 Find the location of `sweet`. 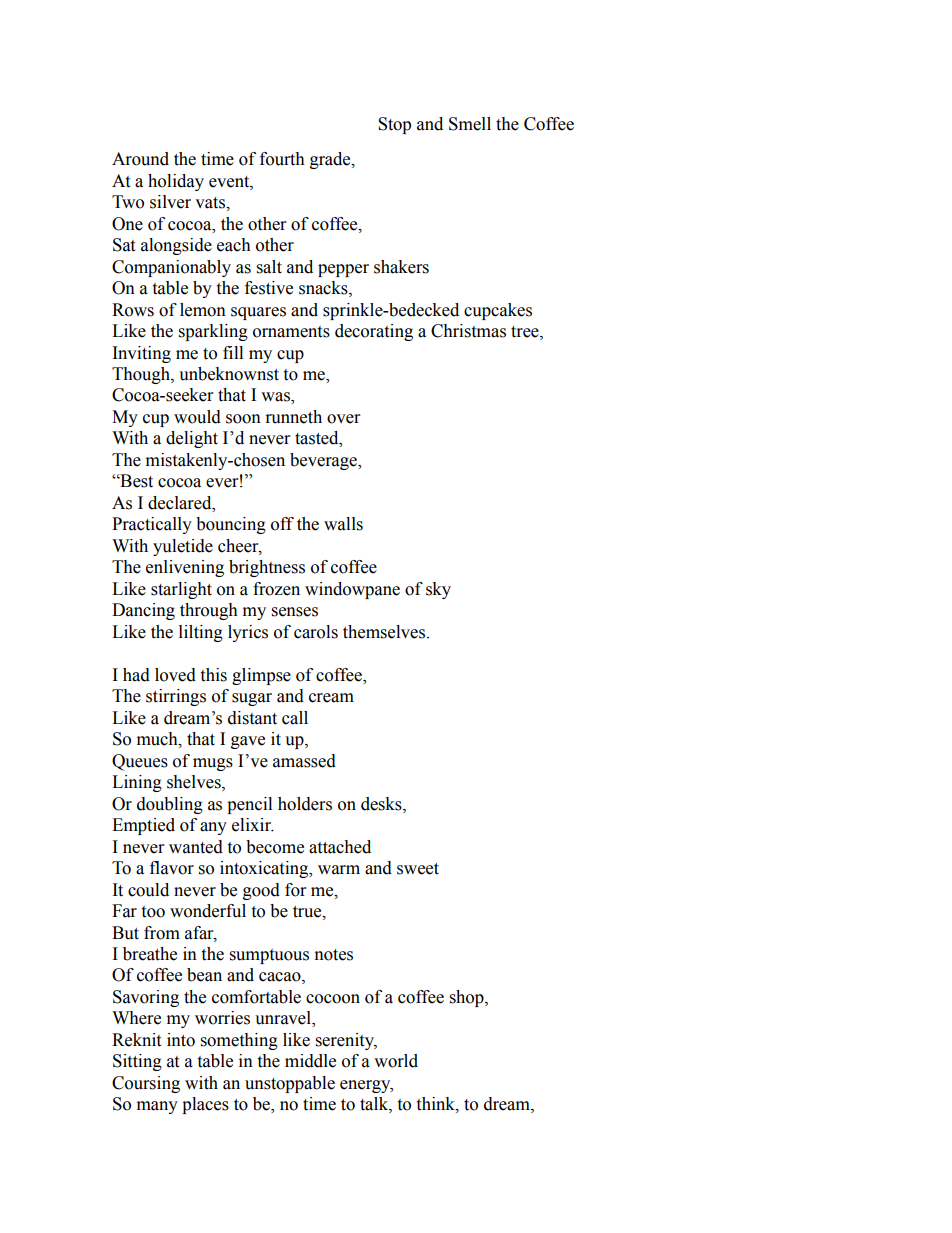

sweet is located at coordinates (418, 869).
